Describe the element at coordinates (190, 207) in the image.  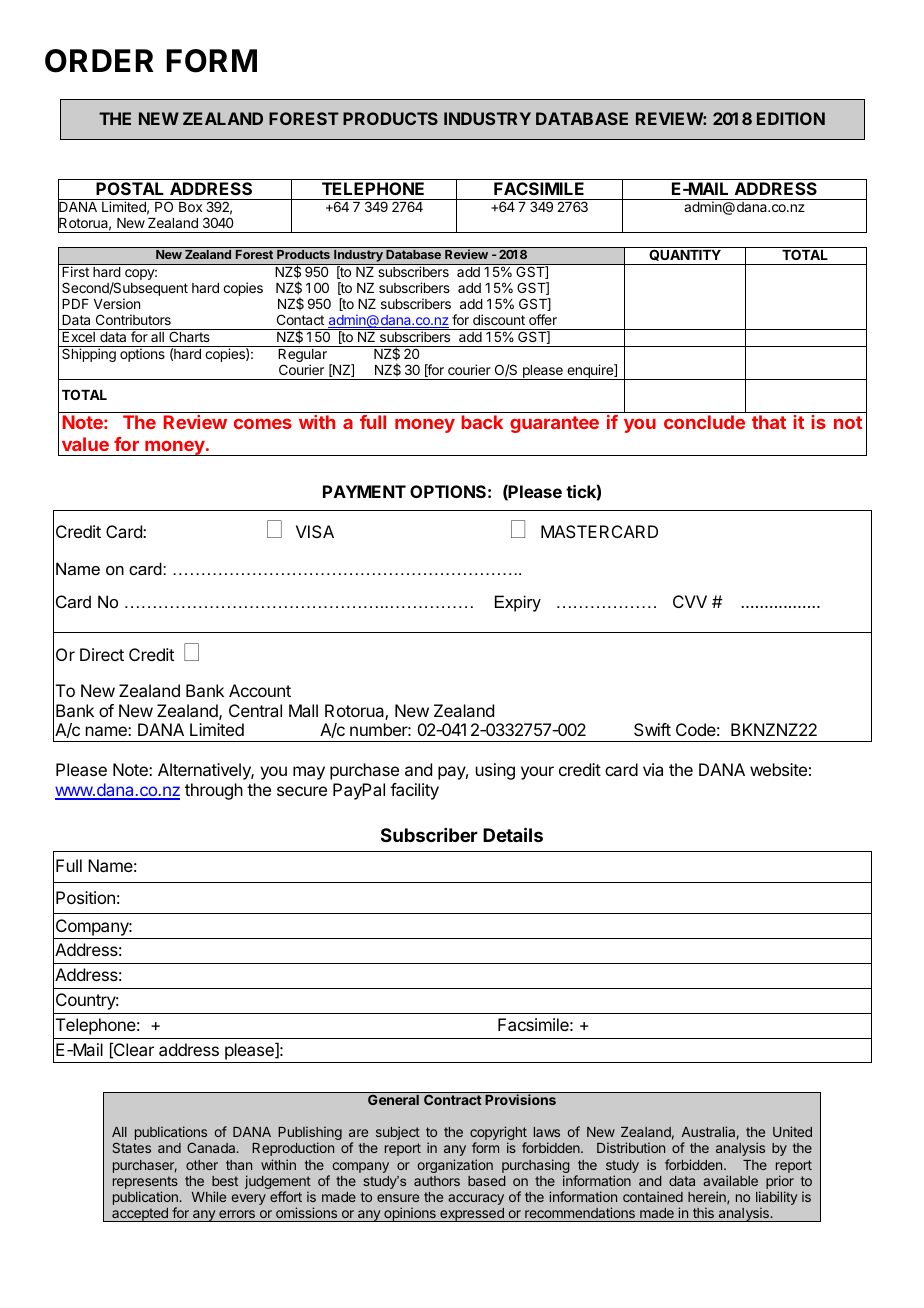
I see `Box` at that location.
